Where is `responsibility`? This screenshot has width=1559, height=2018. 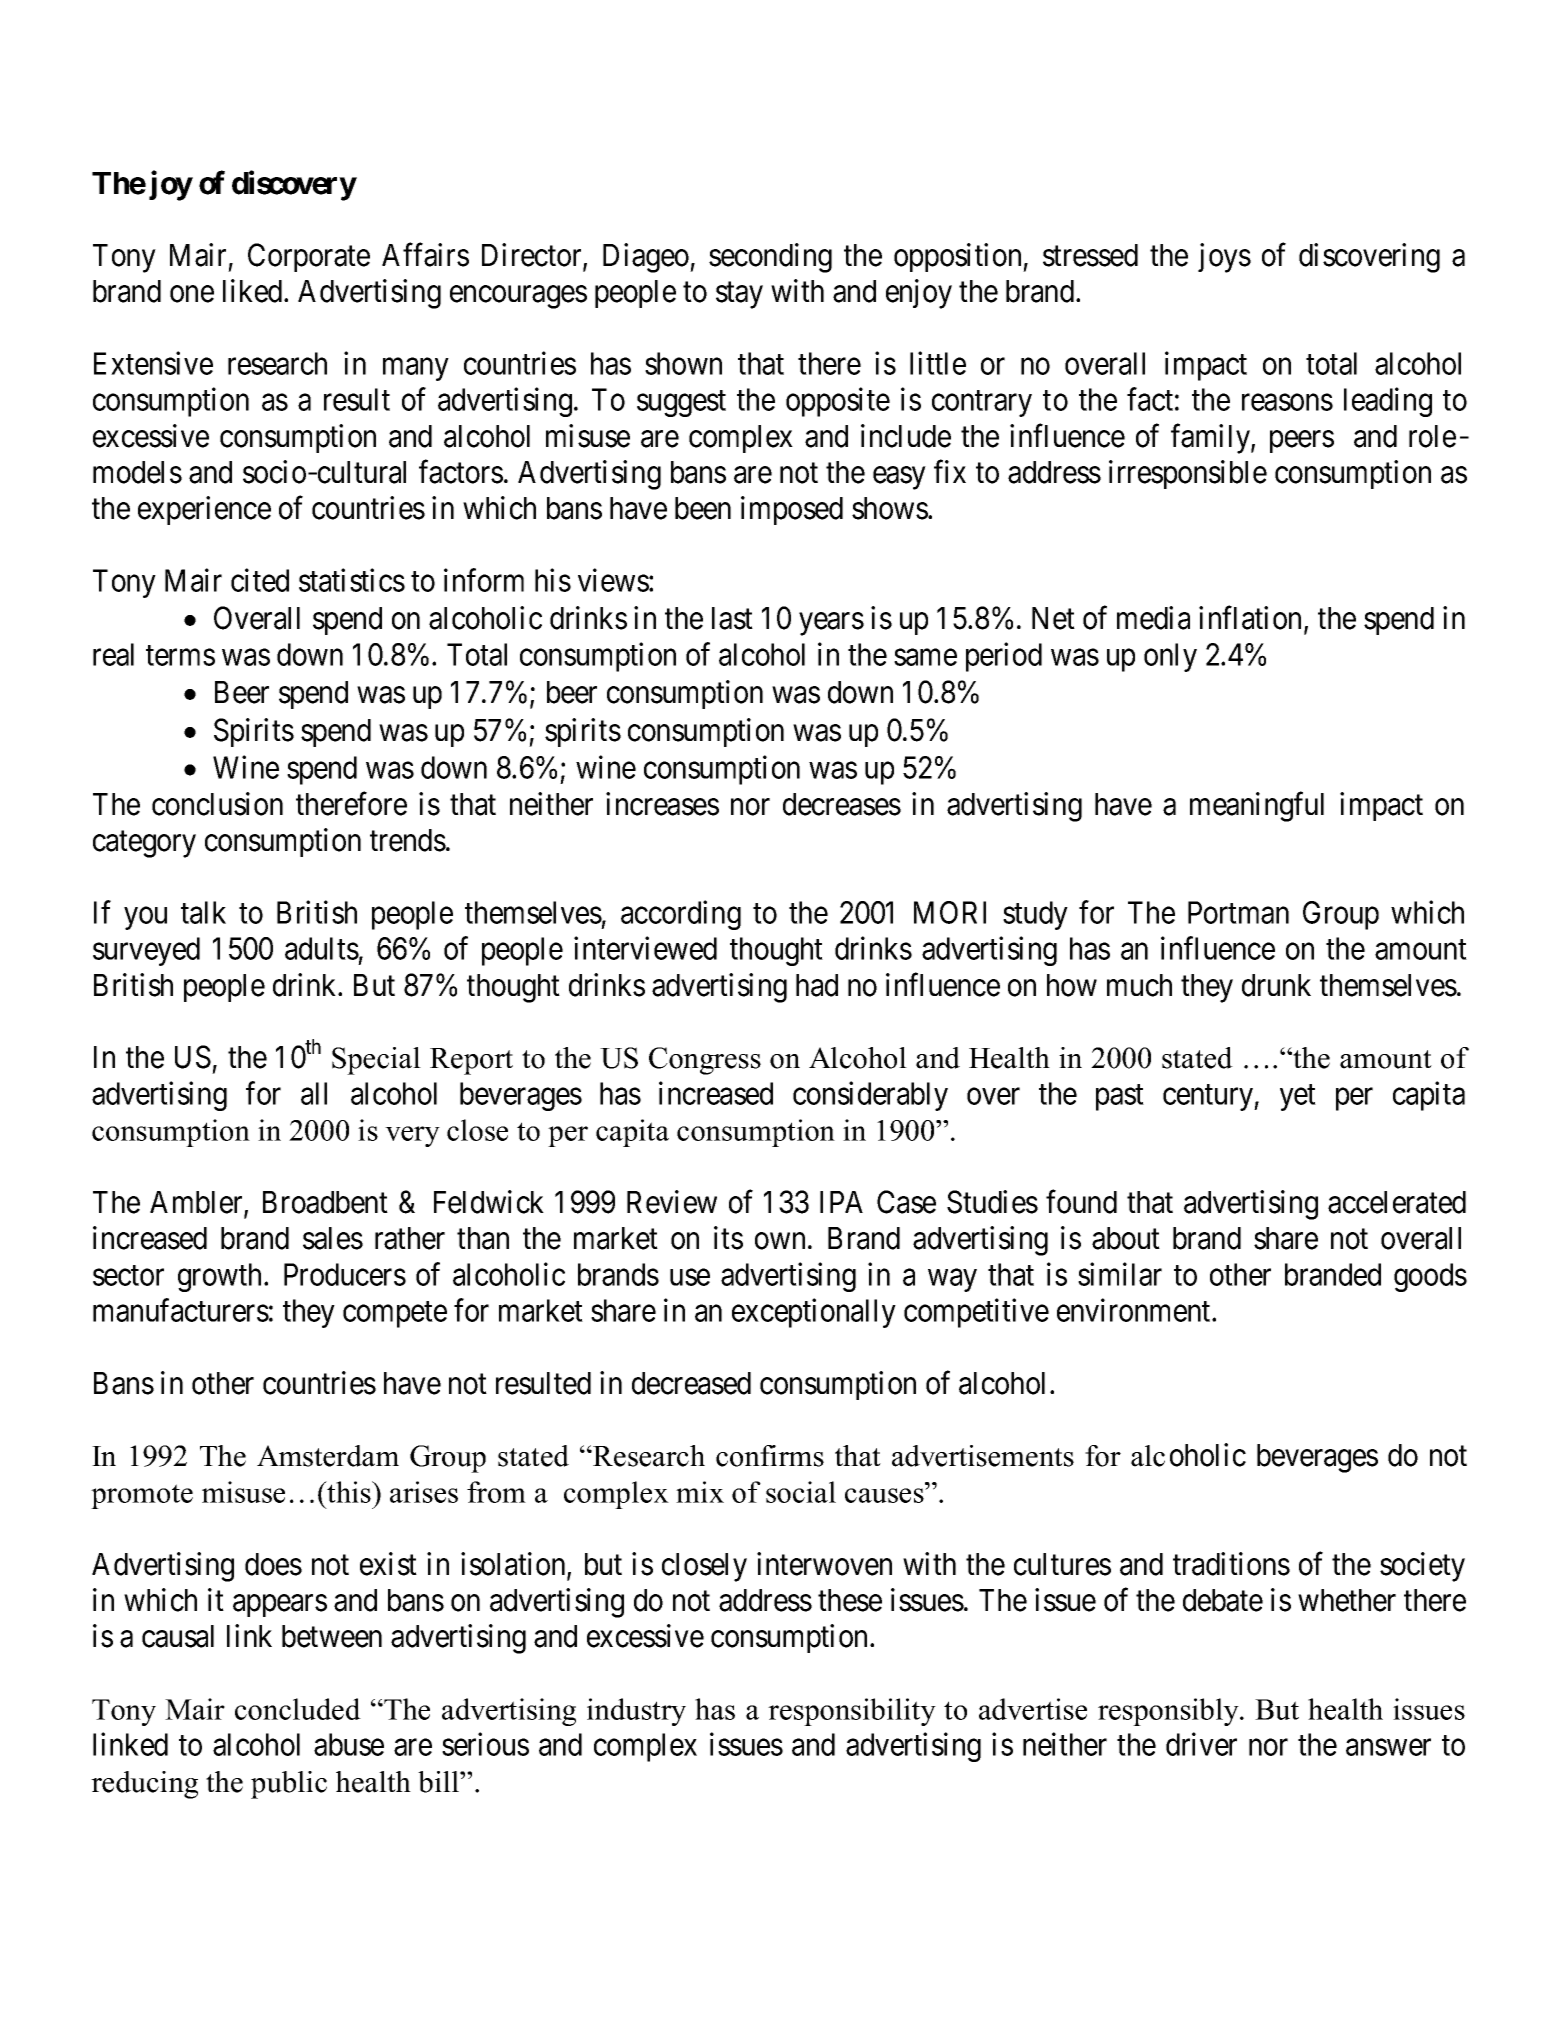
responsibility is located at coordinates (852, 1712).
